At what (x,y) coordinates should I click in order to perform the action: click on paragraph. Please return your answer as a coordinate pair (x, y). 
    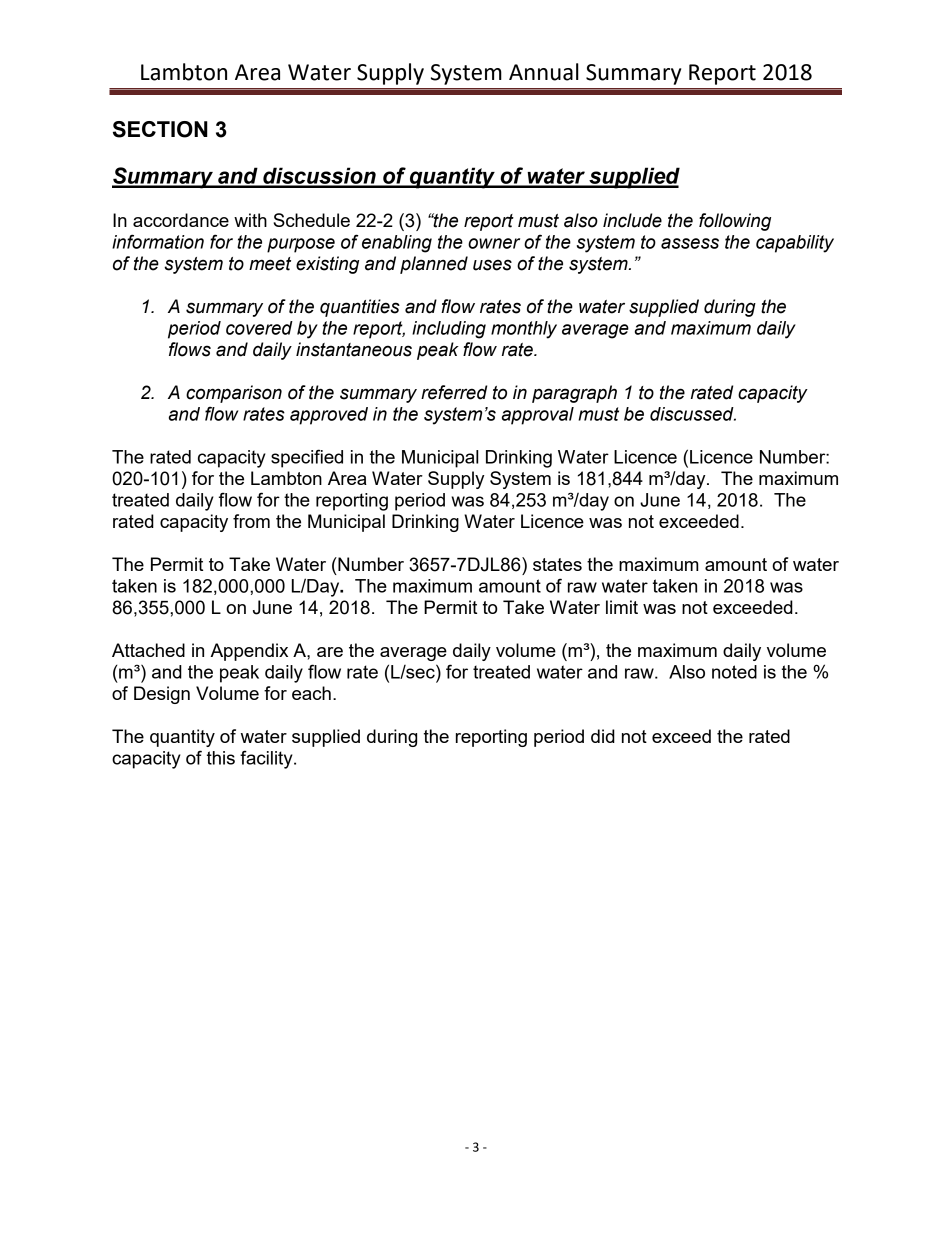
    Looking at the image, I should click on (574, 394).
